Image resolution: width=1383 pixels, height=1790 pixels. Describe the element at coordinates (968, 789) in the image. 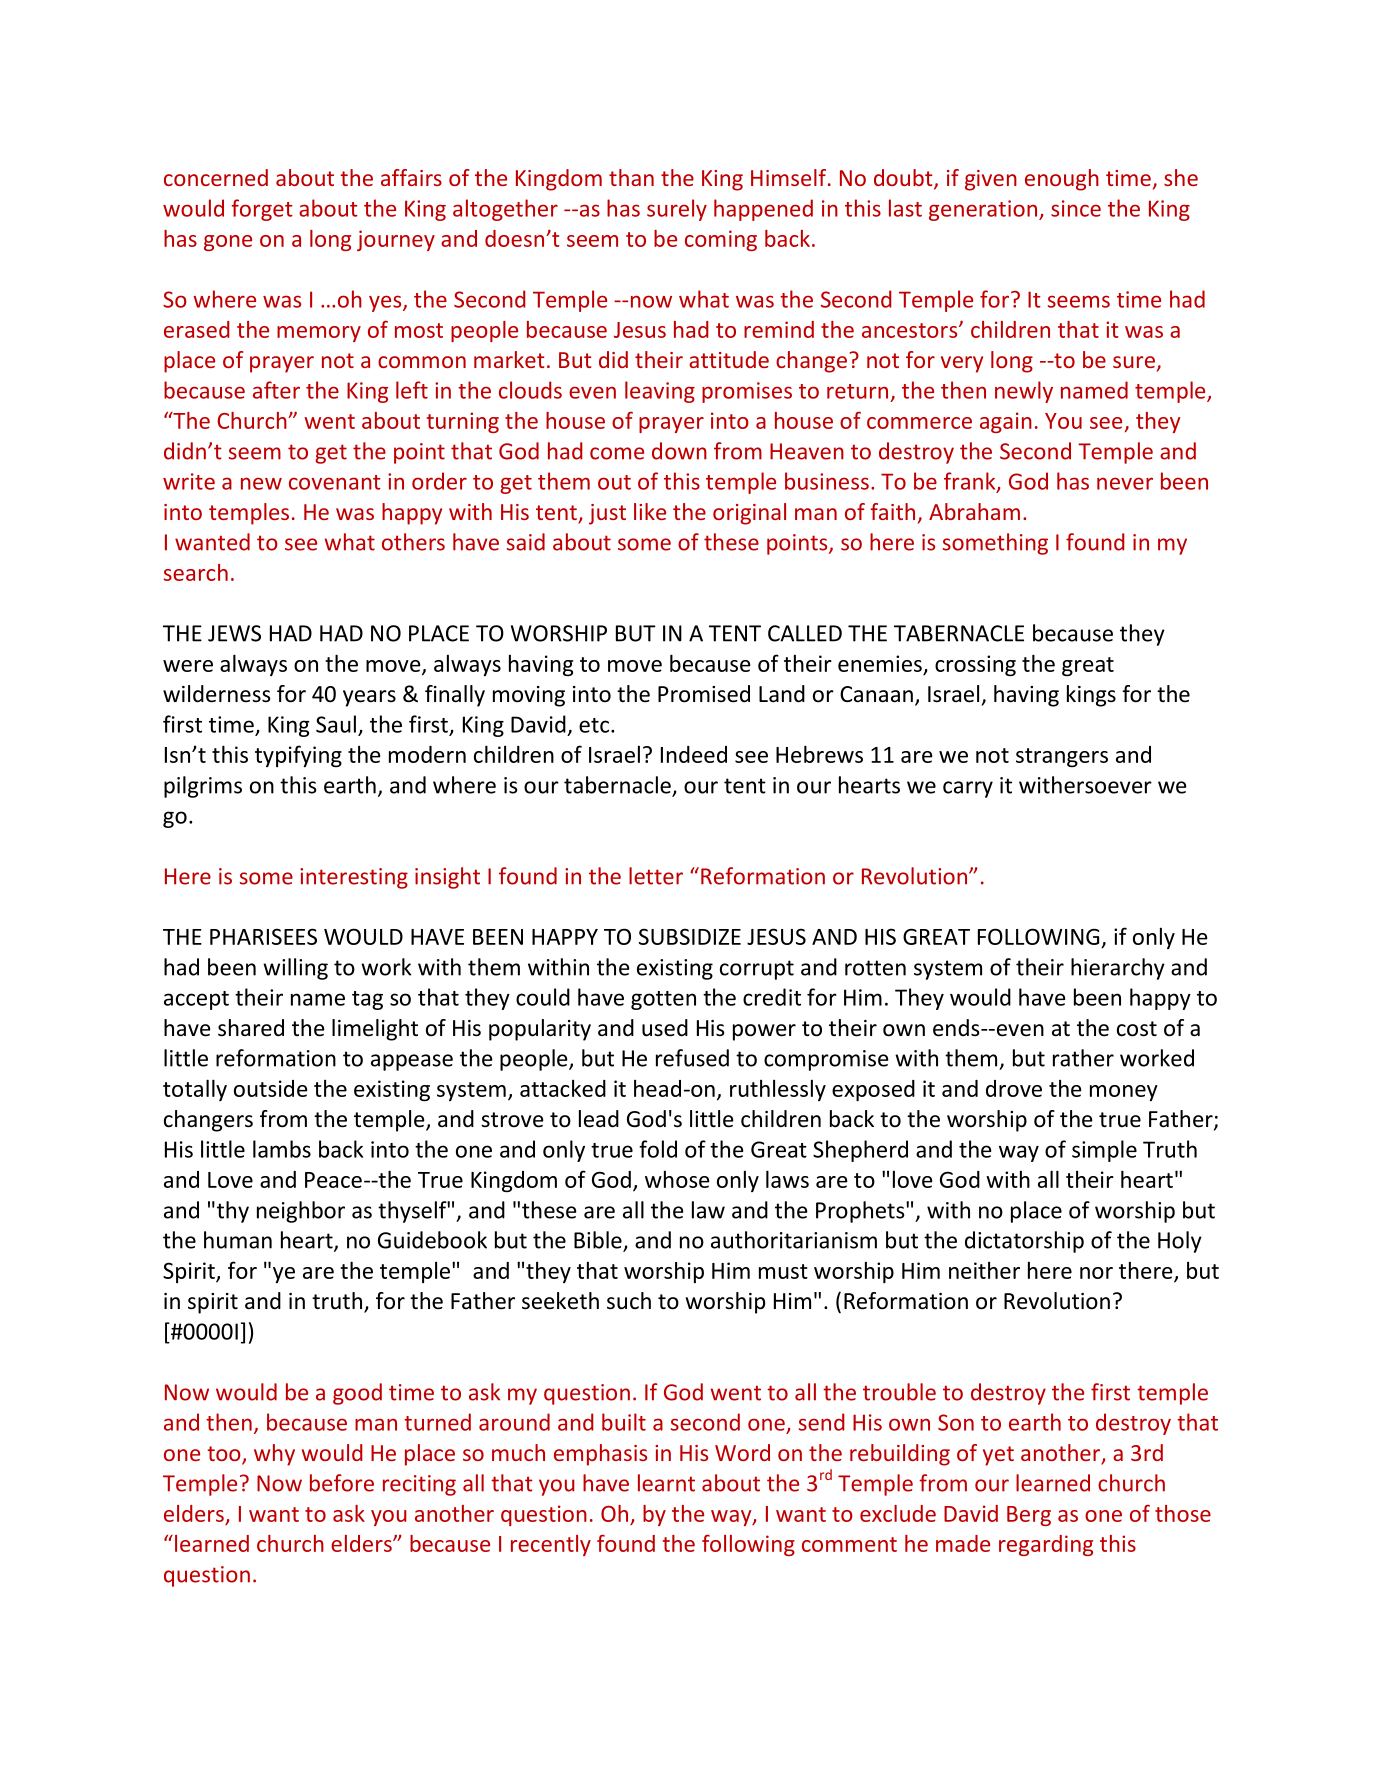

I see `carry` at that location.
